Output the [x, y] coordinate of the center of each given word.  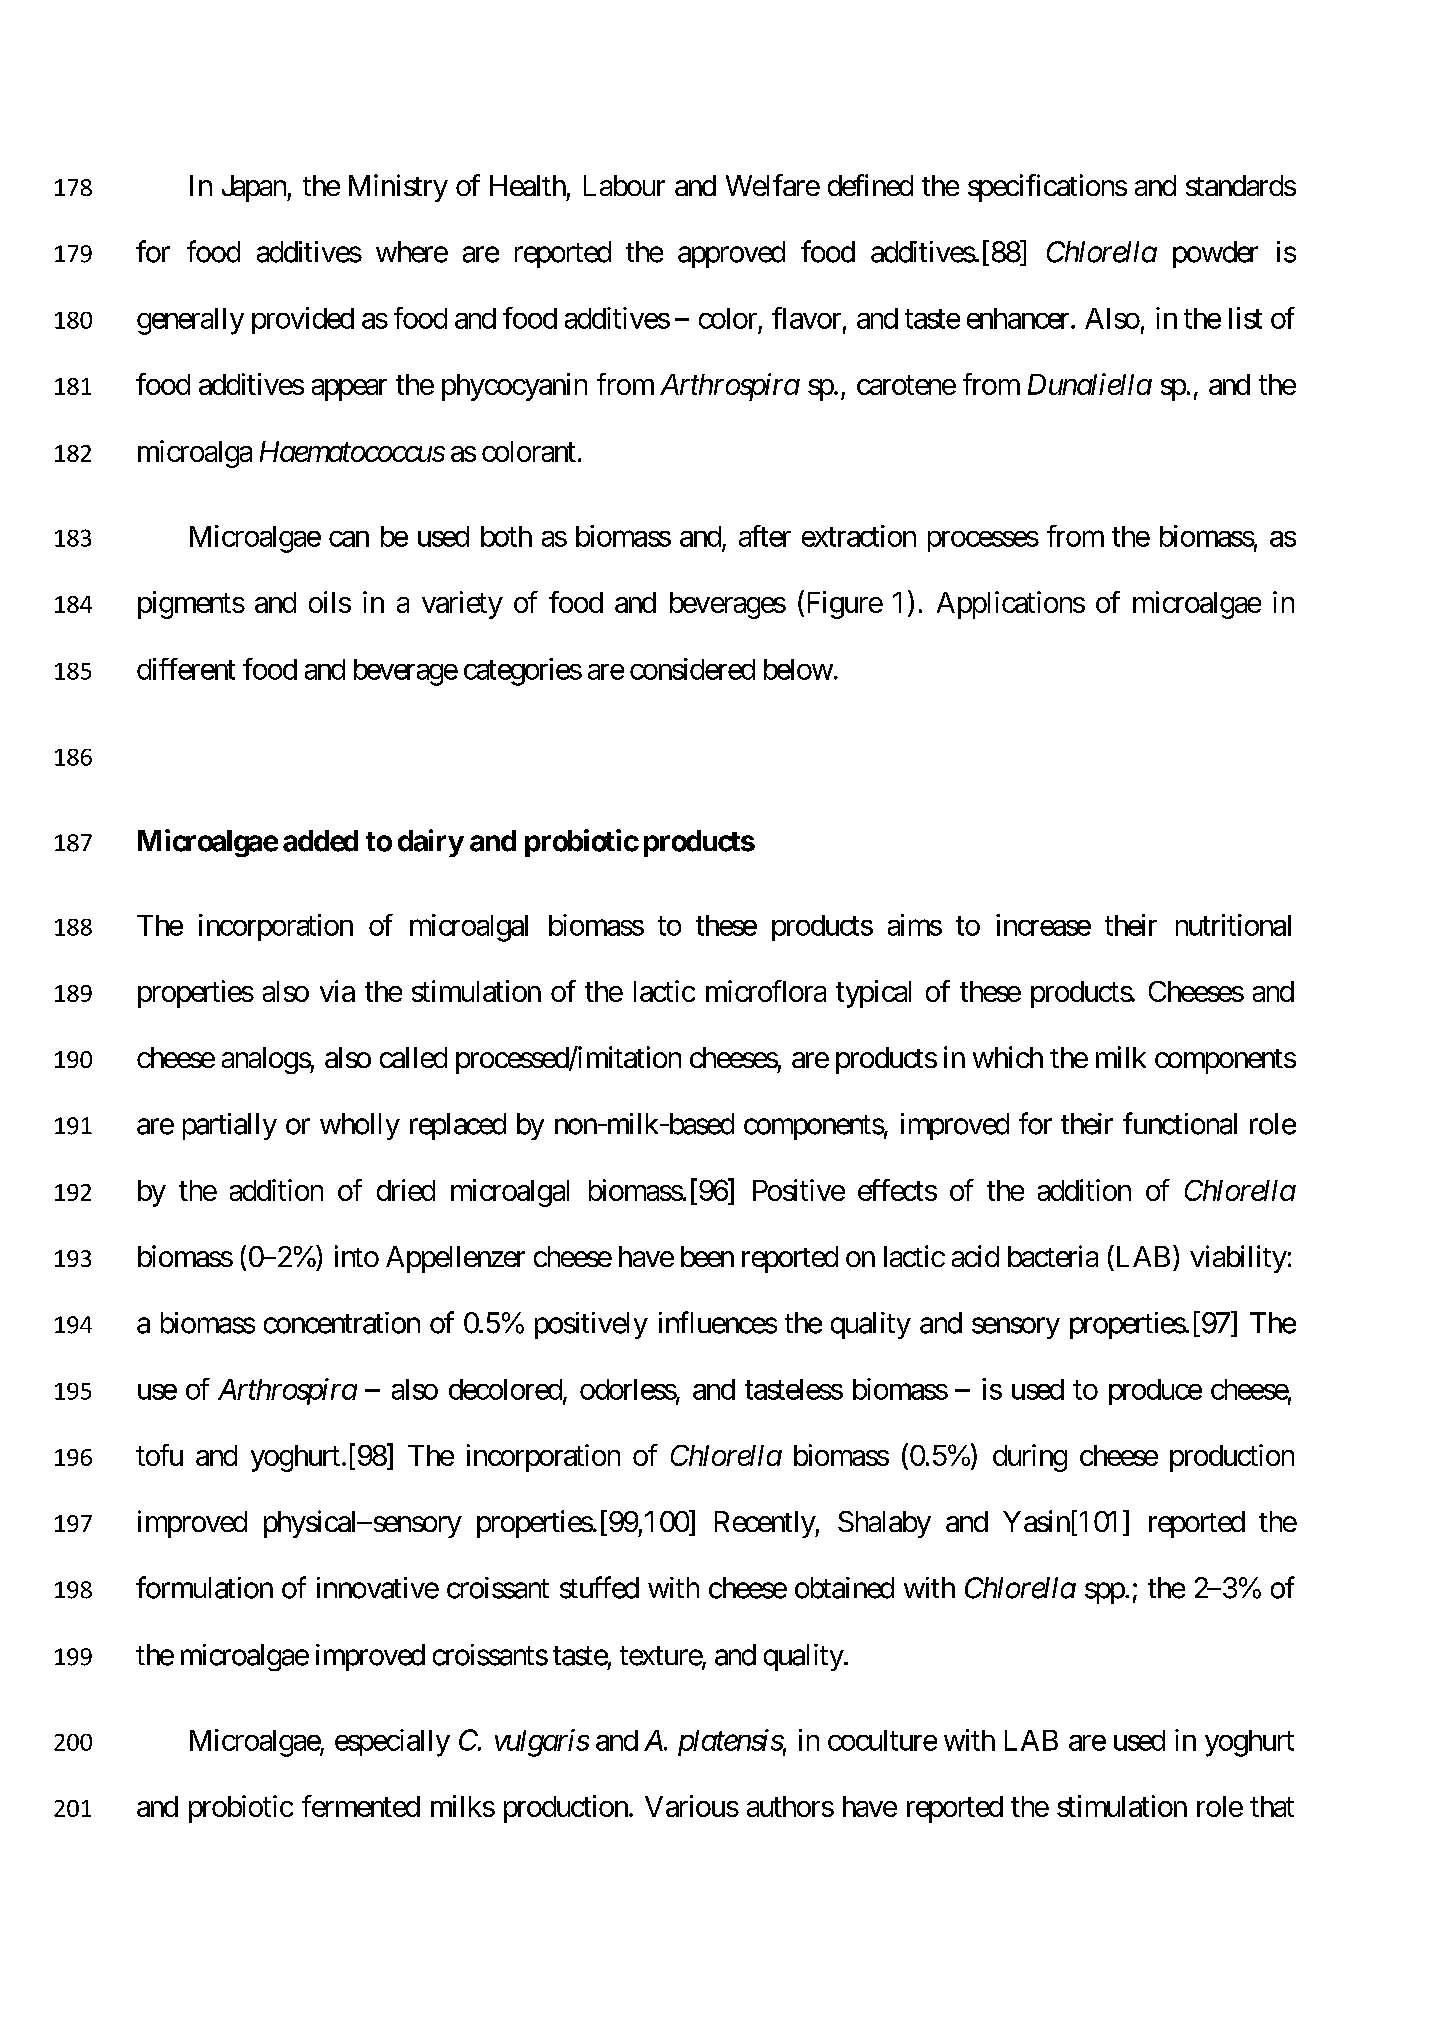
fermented [361, 1806]
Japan [255, 188]
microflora [766, 991]
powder [1215, 254]
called [413, 1057]
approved [731, 254]
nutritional [1233, 925]
